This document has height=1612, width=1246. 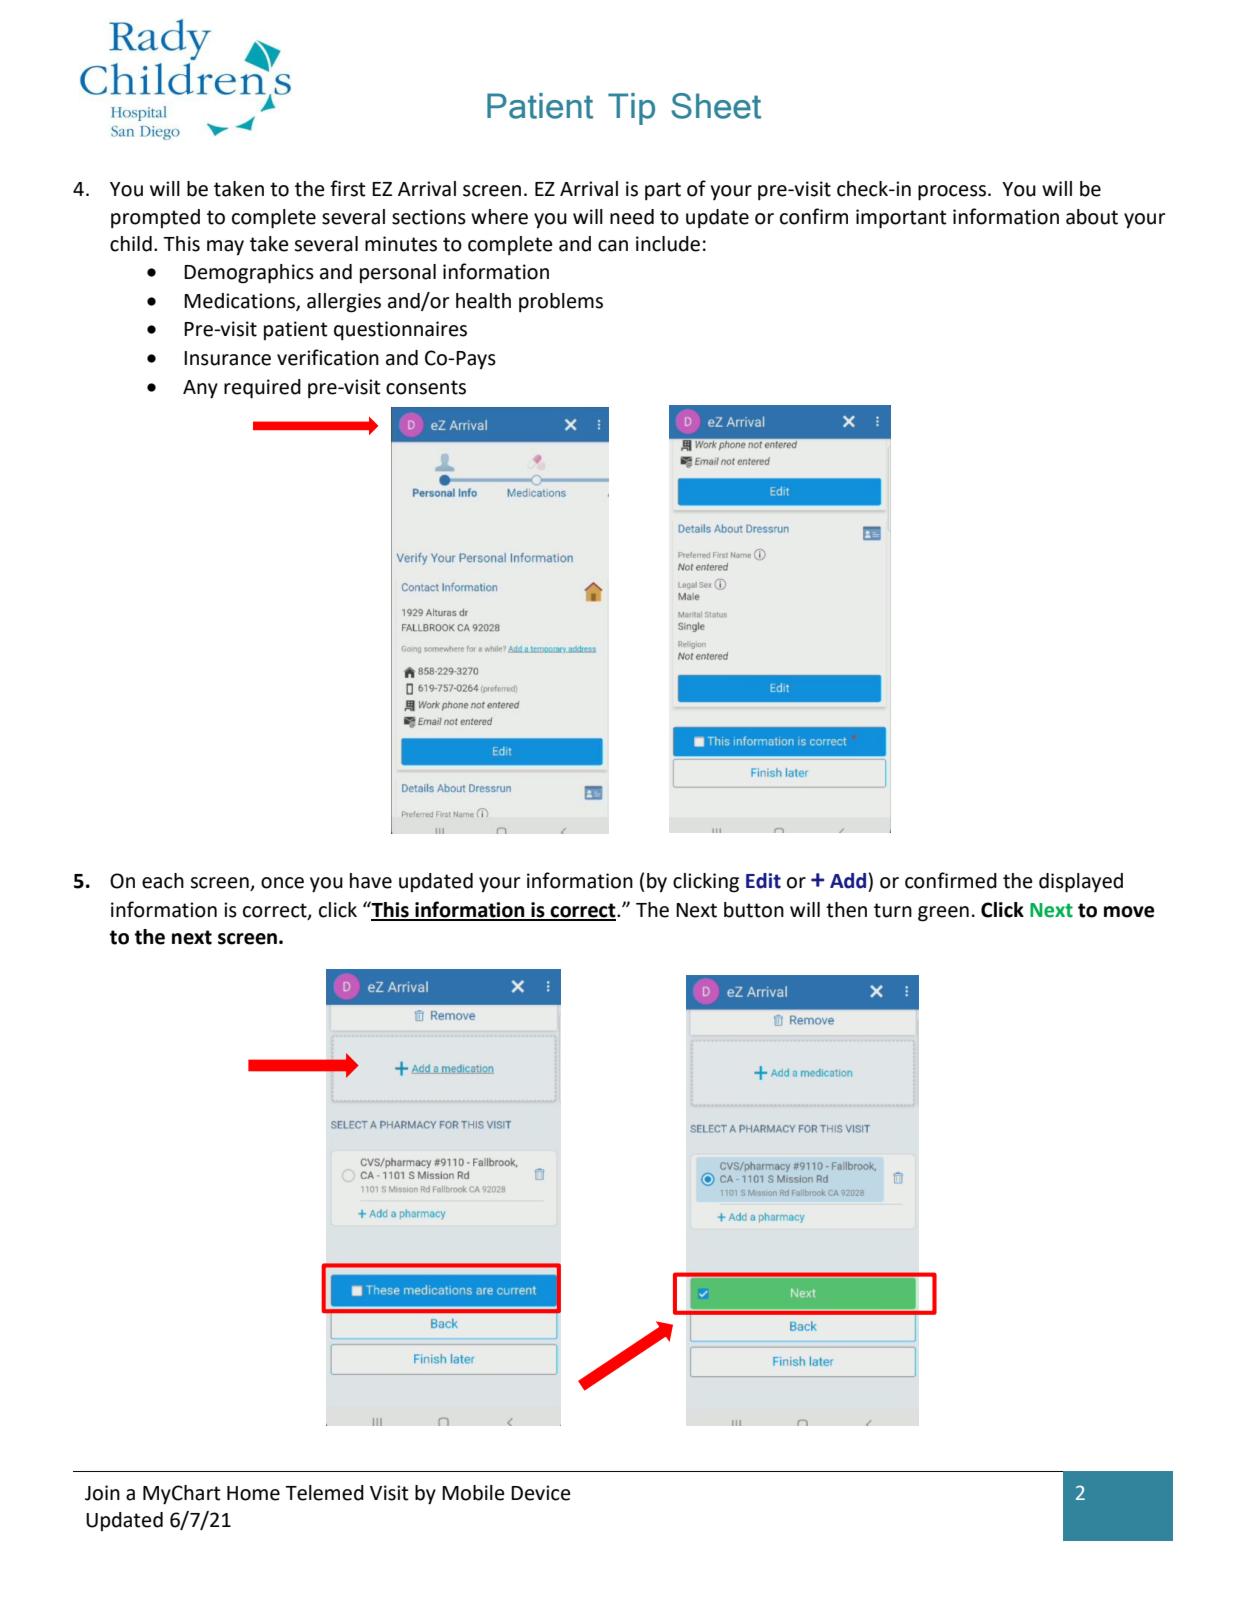 What do you see at coordinates (763, 881) in the document?
I see `Edit` at bounding box center [763, 881].
